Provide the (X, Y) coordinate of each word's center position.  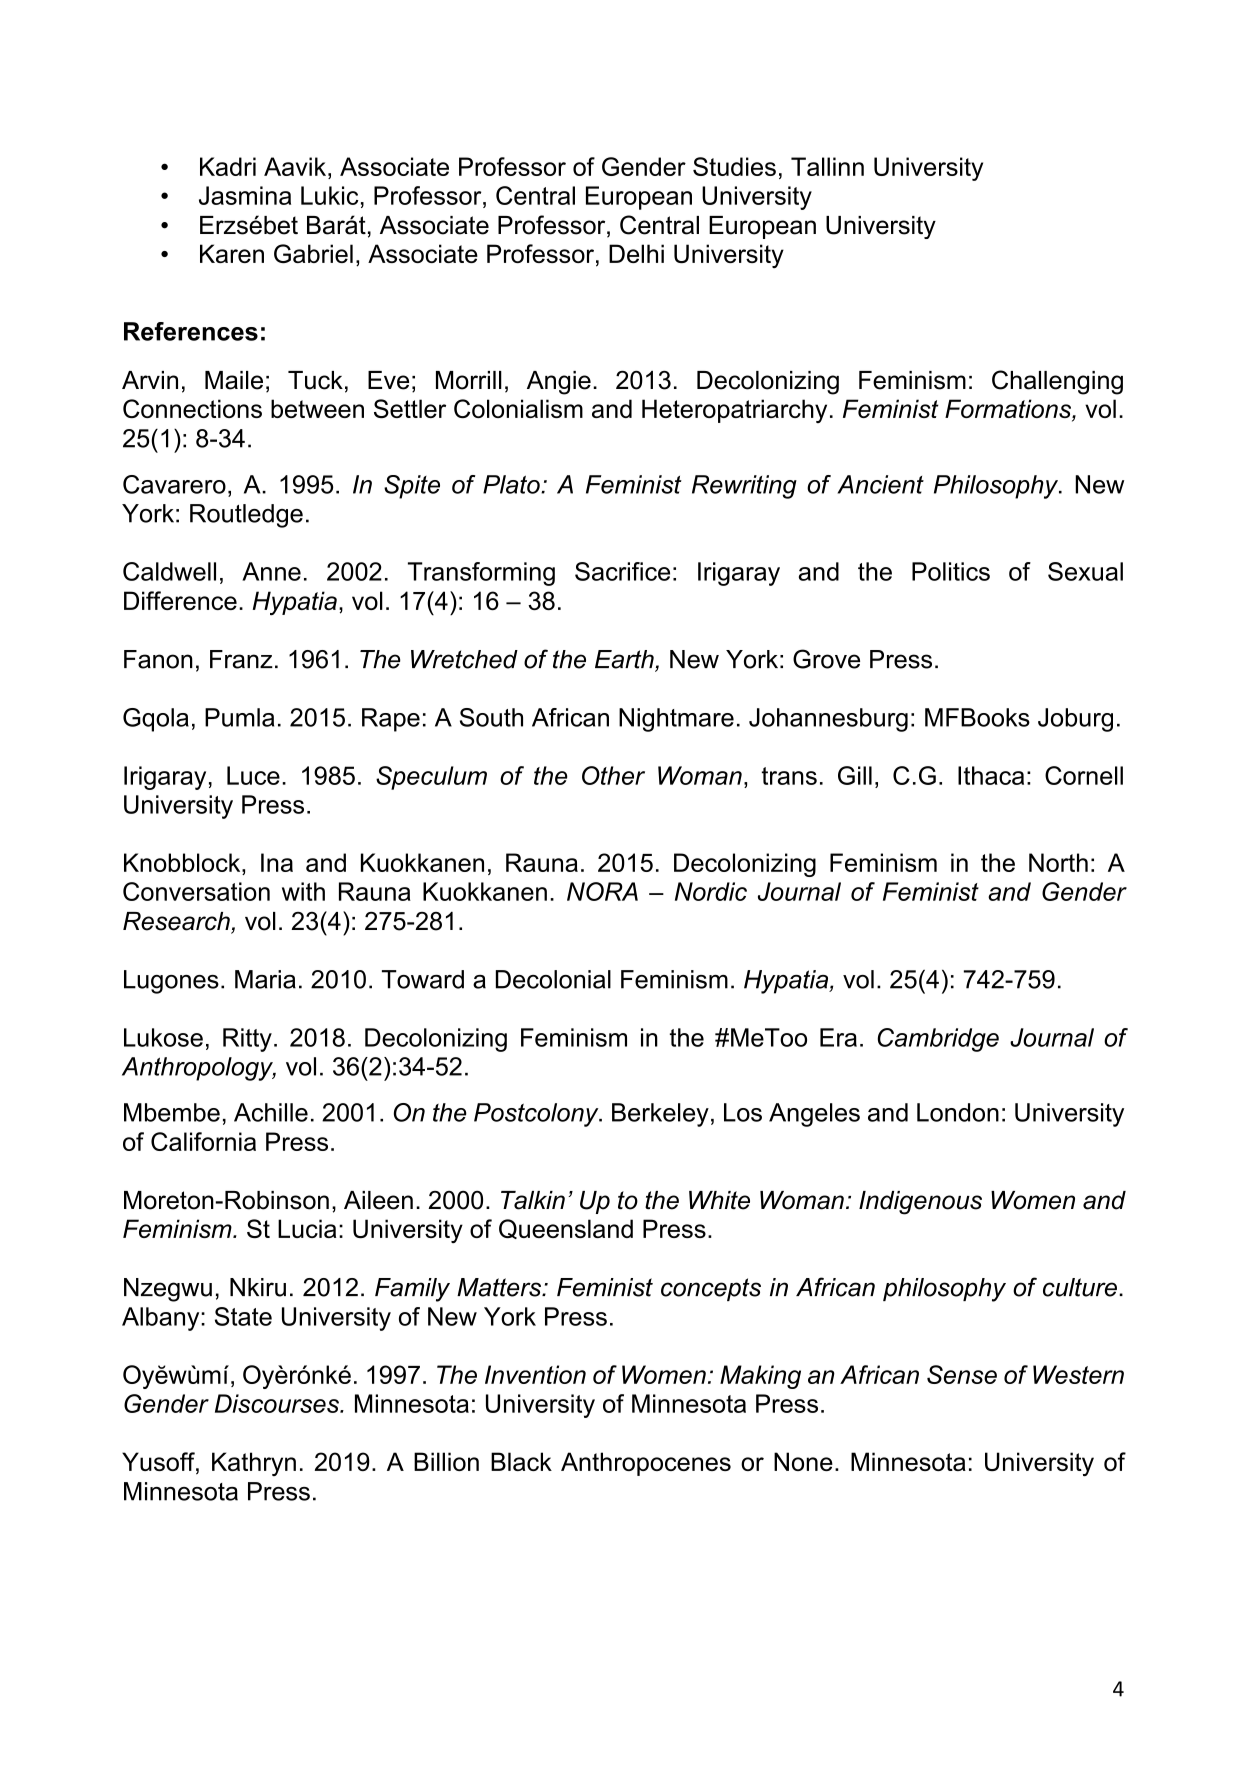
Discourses (278, 1403)
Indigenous (920, 1203)
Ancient (880, 484)
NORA (602, 891)
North (1058, 862)
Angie (559, 383)
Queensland (566, 1229)
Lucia (307, 1228)
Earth (625, 660)
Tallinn (827, 166)
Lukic (329, 195)
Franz (241, 659)
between (317, 408)
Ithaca (991, 775)
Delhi (636, 253)
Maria (265, 979)
